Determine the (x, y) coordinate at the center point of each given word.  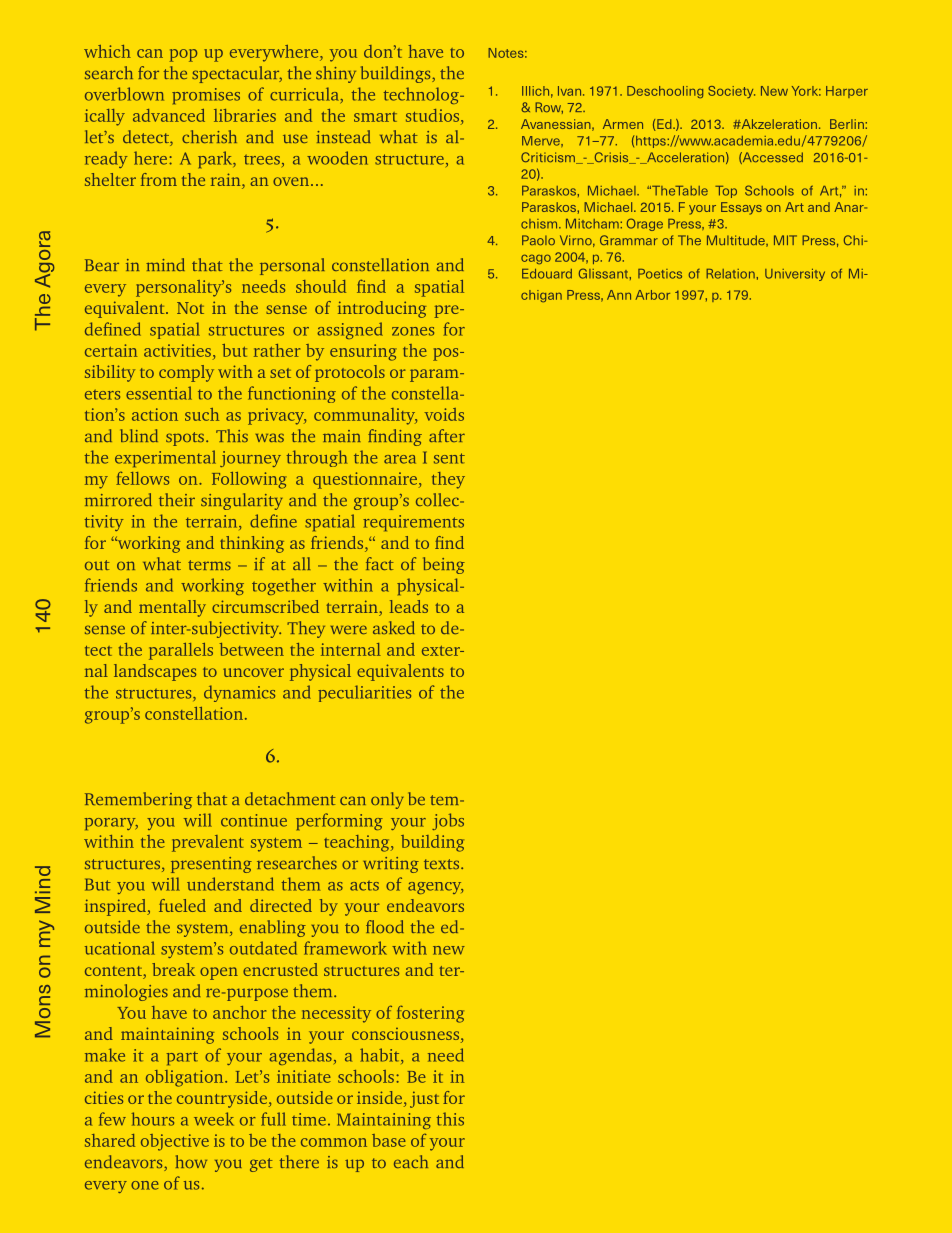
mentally (172, 608)
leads (409, 606)
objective (175, 1142)
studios (434, 115)
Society (731, 92)
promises (206, 96)
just (424, 1099)
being (444, 565)
